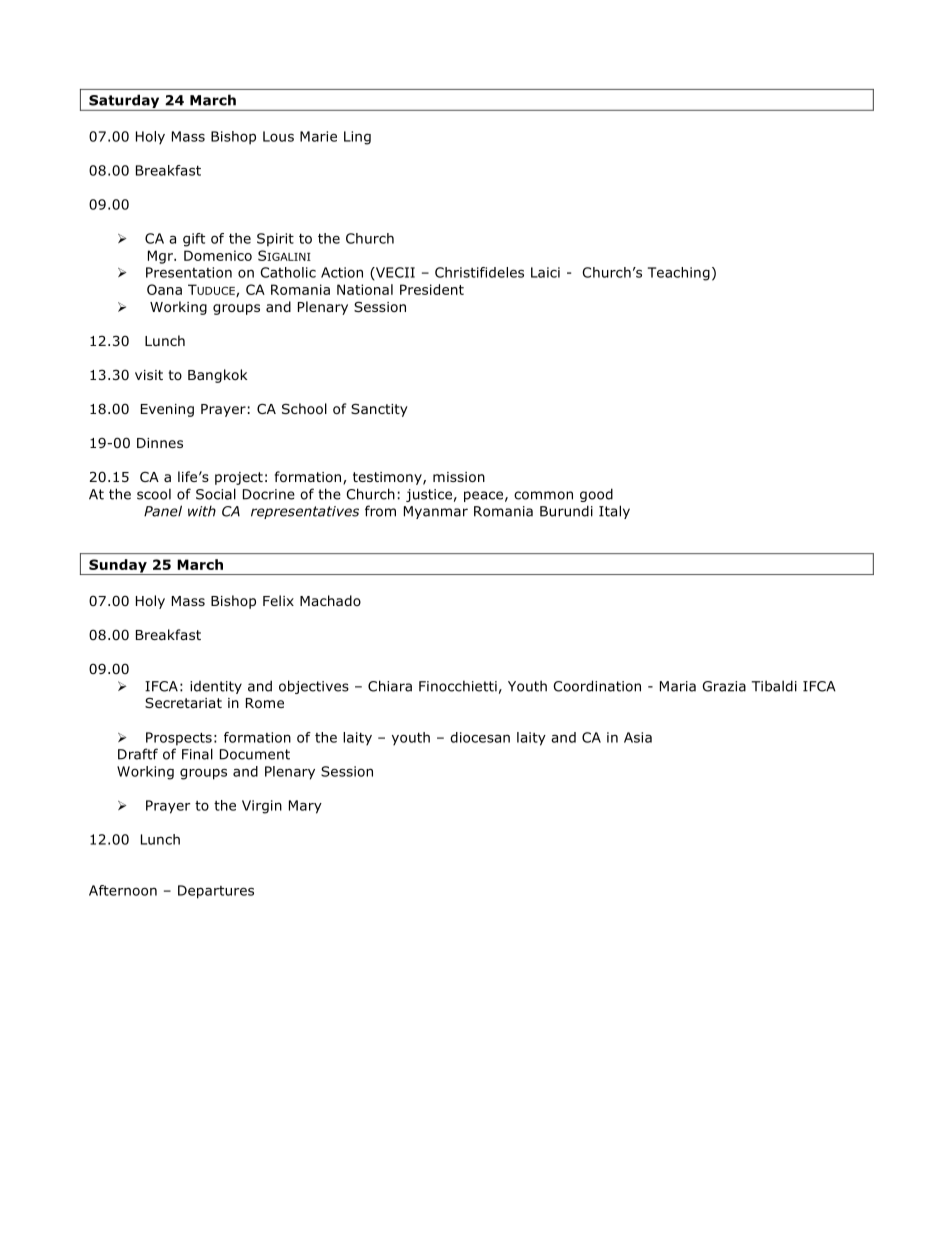  I want to click on Saturday, so click(124, 102).
